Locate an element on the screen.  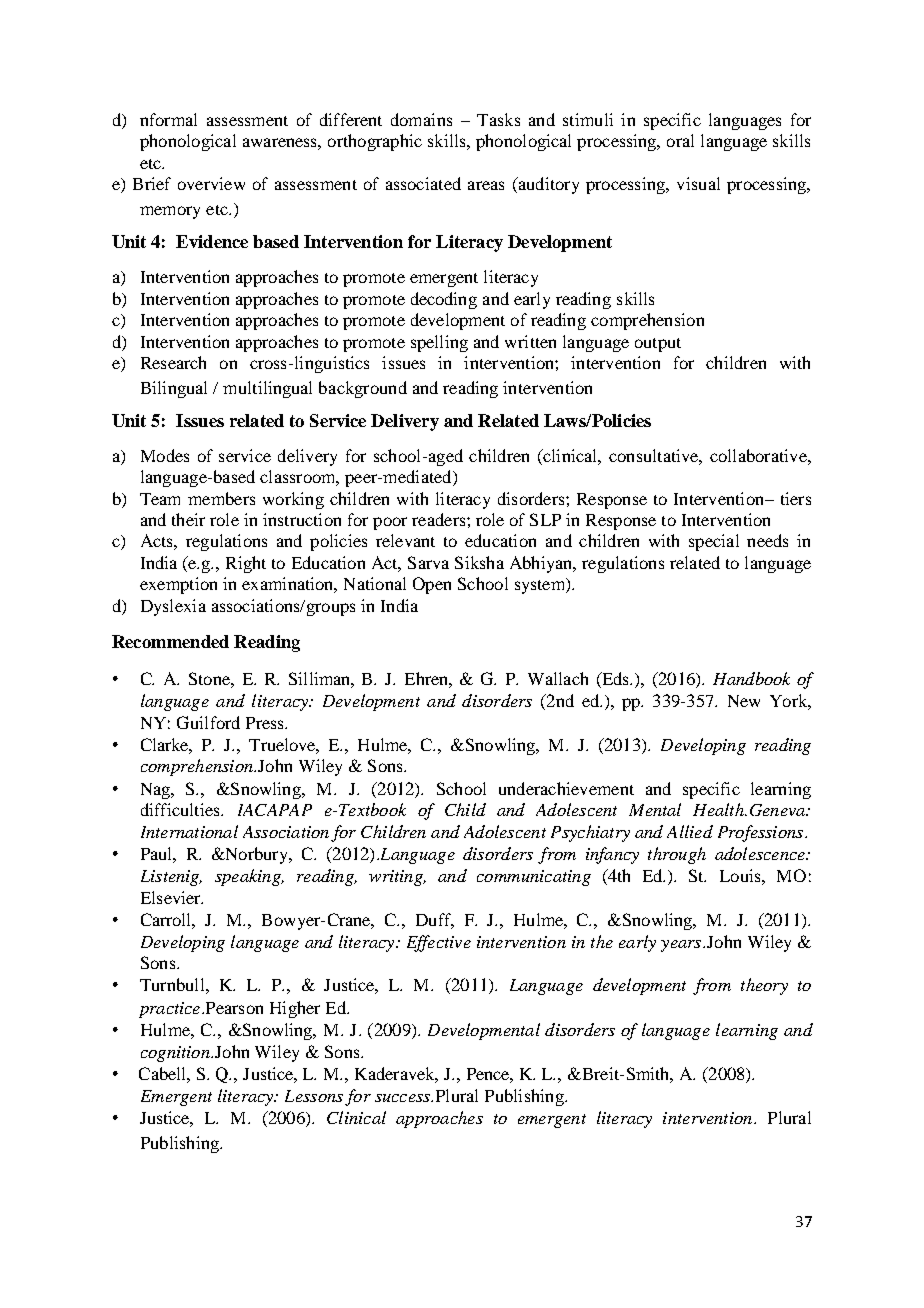
Wallach is located at coordinates (558, 678).
